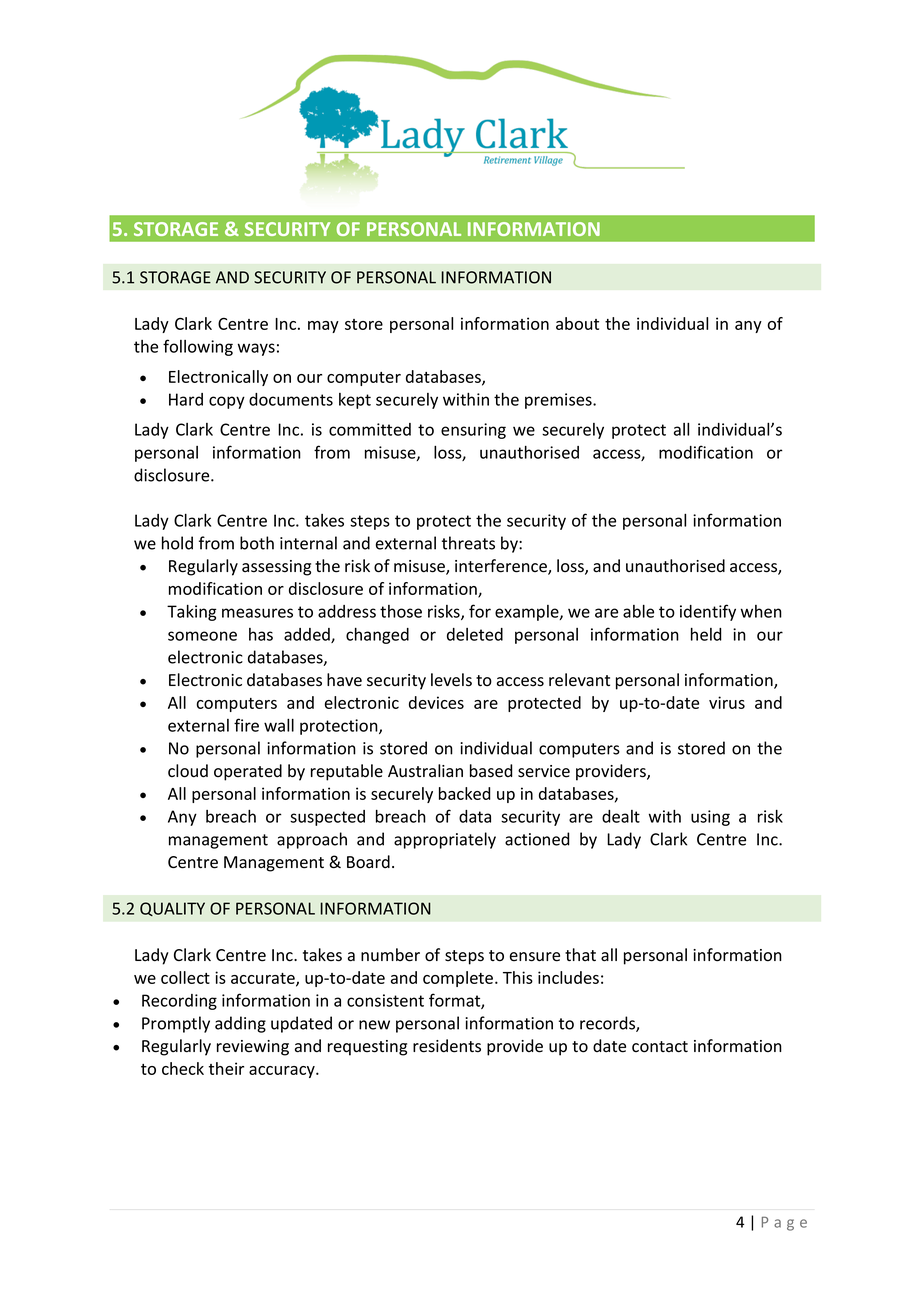 The height and width of the page is (1308, 924). What do you see at coordinates (256, 349) in the page?
I see `ways` at bounding box center [256, 349].
